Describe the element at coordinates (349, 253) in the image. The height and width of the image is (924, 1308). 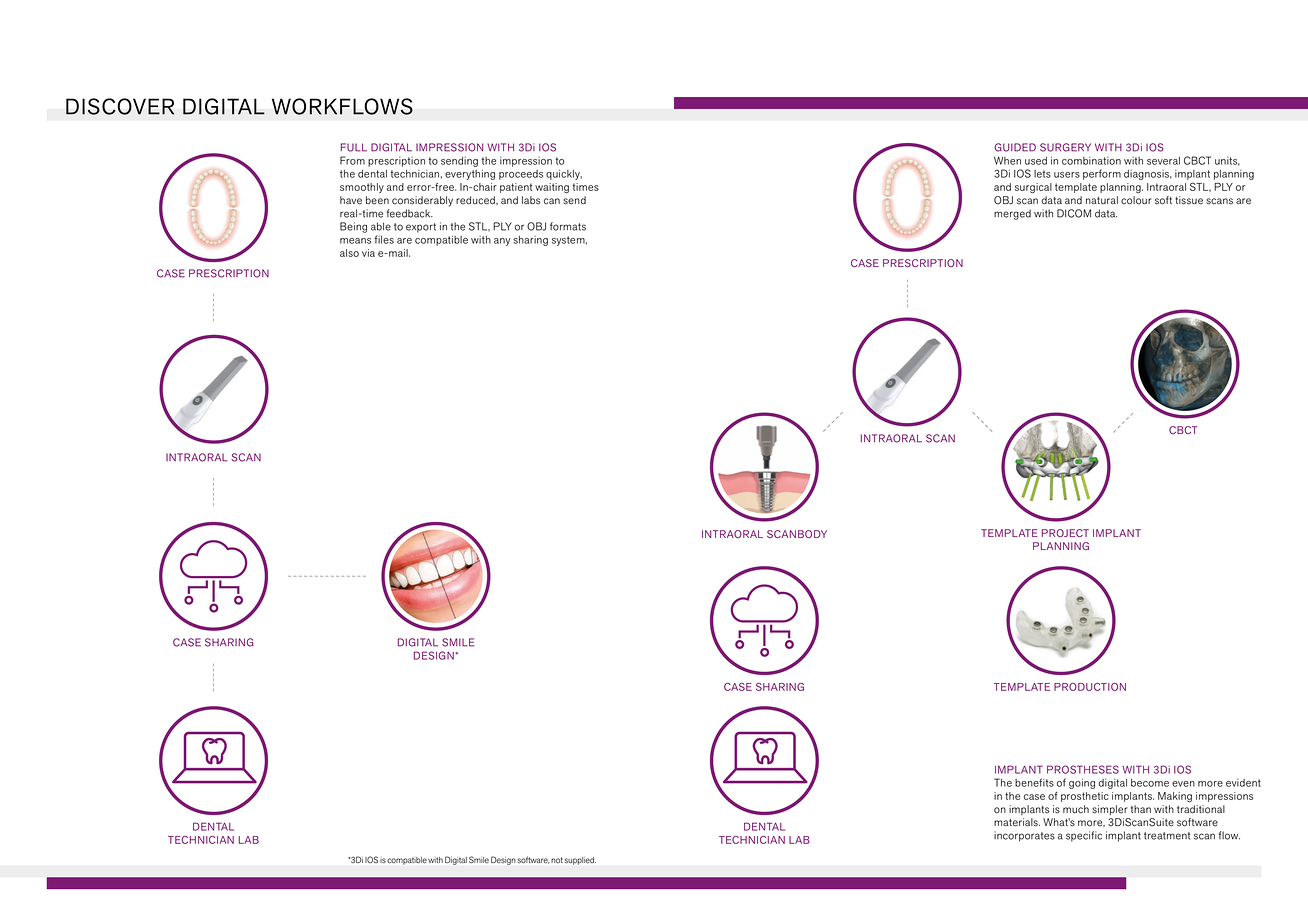
I see `also` at that location.
